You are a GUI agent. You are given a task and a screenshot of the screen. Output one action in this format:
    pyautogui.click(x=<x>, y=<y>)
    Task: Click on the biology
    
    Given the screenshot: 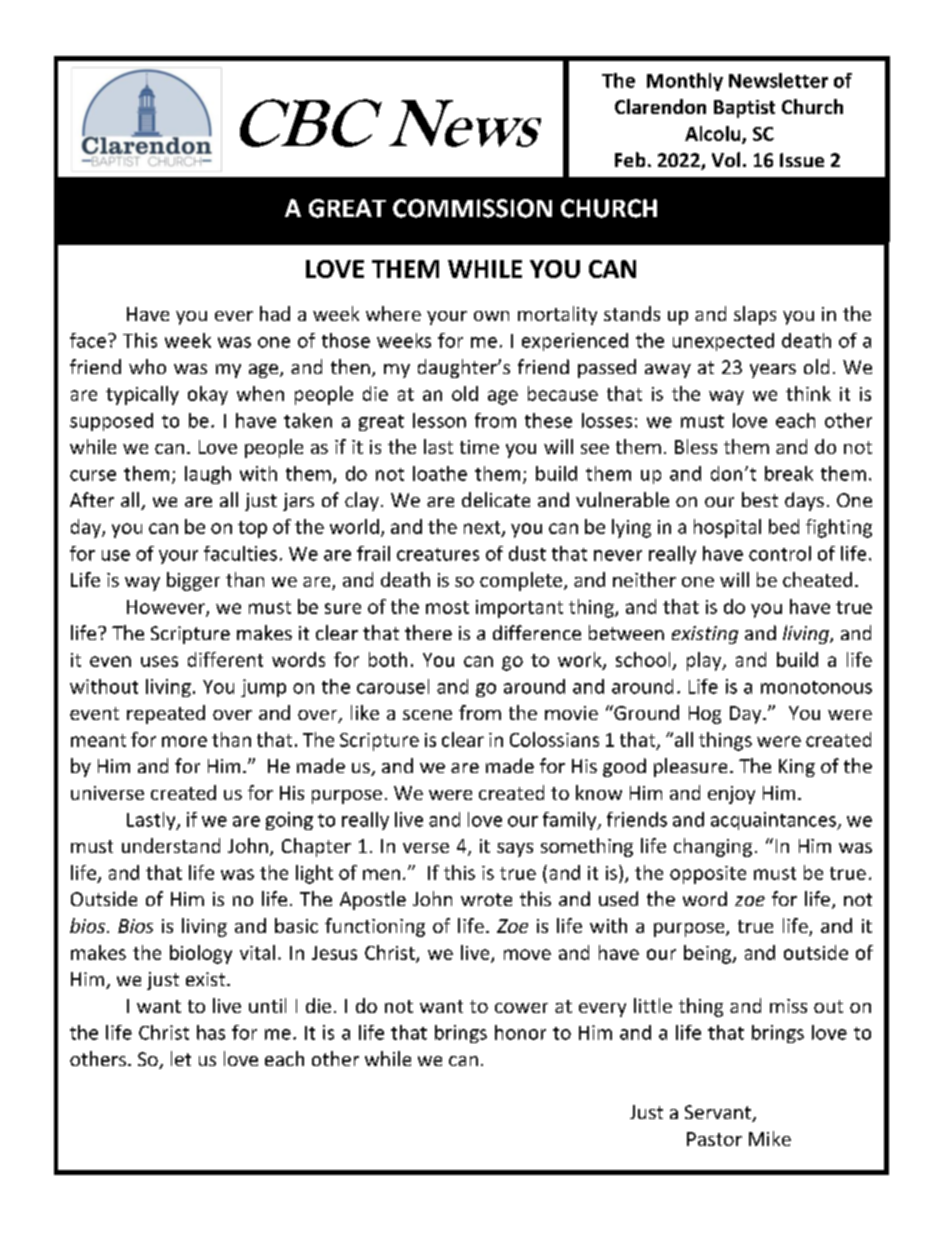 What is the action you would take?
    pyautogui.click(x=201, y=954)
